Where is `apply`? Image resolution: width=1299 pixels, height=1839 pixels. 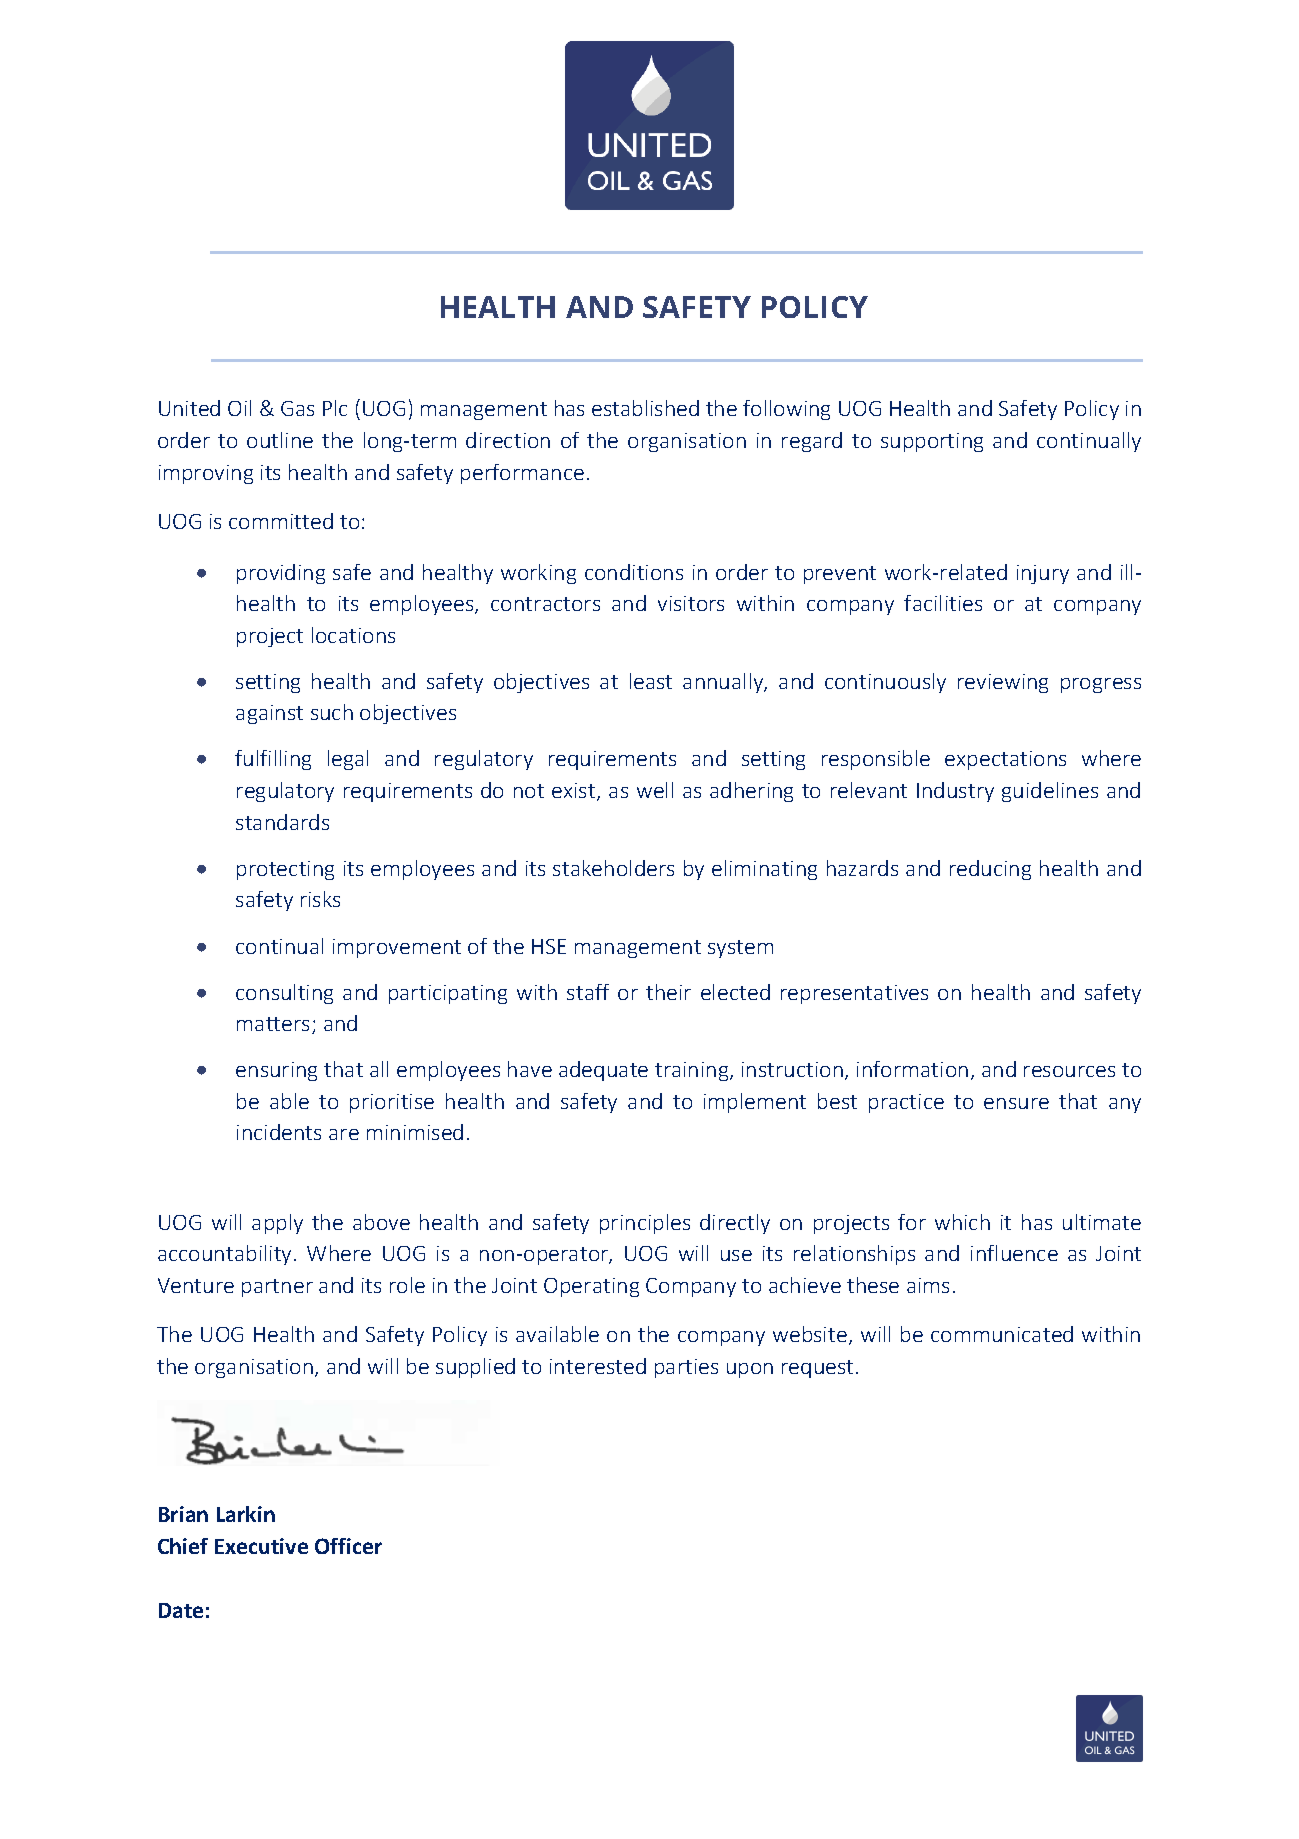
apply is located at coordinates (277, 1224).
